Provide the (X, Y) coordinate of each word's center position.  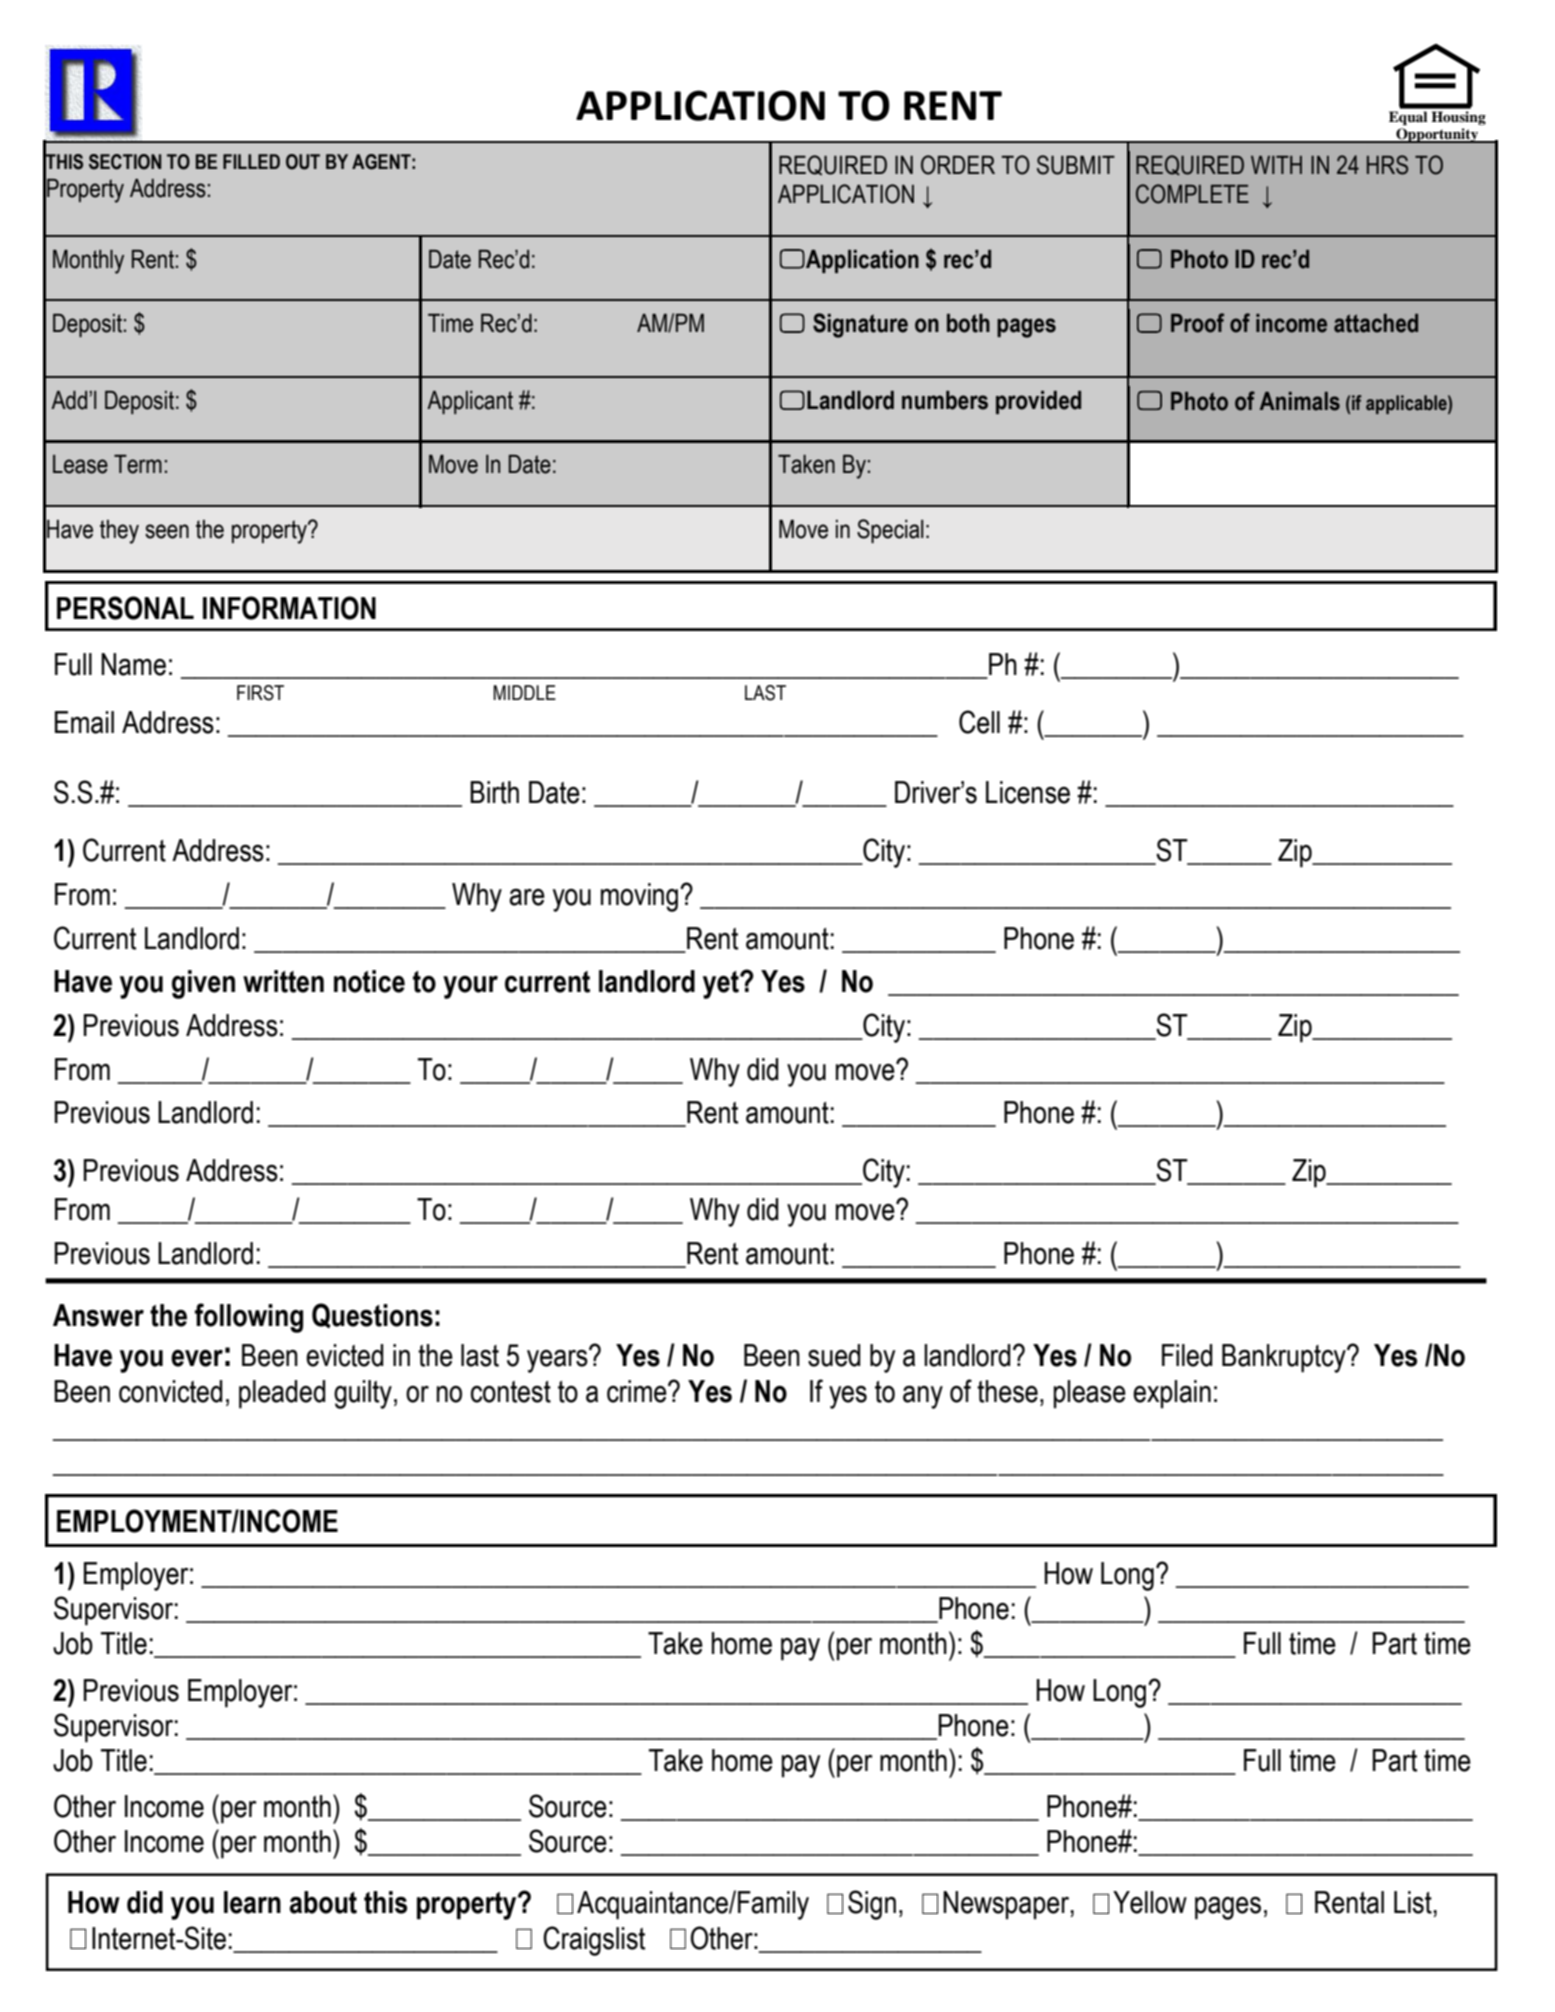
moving (639, 897)
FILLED (251, 161)
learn (252, 1902)
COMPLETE (1192, 194)
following (249, 1318)
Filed (1187, 1355)
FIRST (260, 693)
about (323, 1902)
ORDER (958, 165)
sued (834, 1355)
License (1028, 792)
